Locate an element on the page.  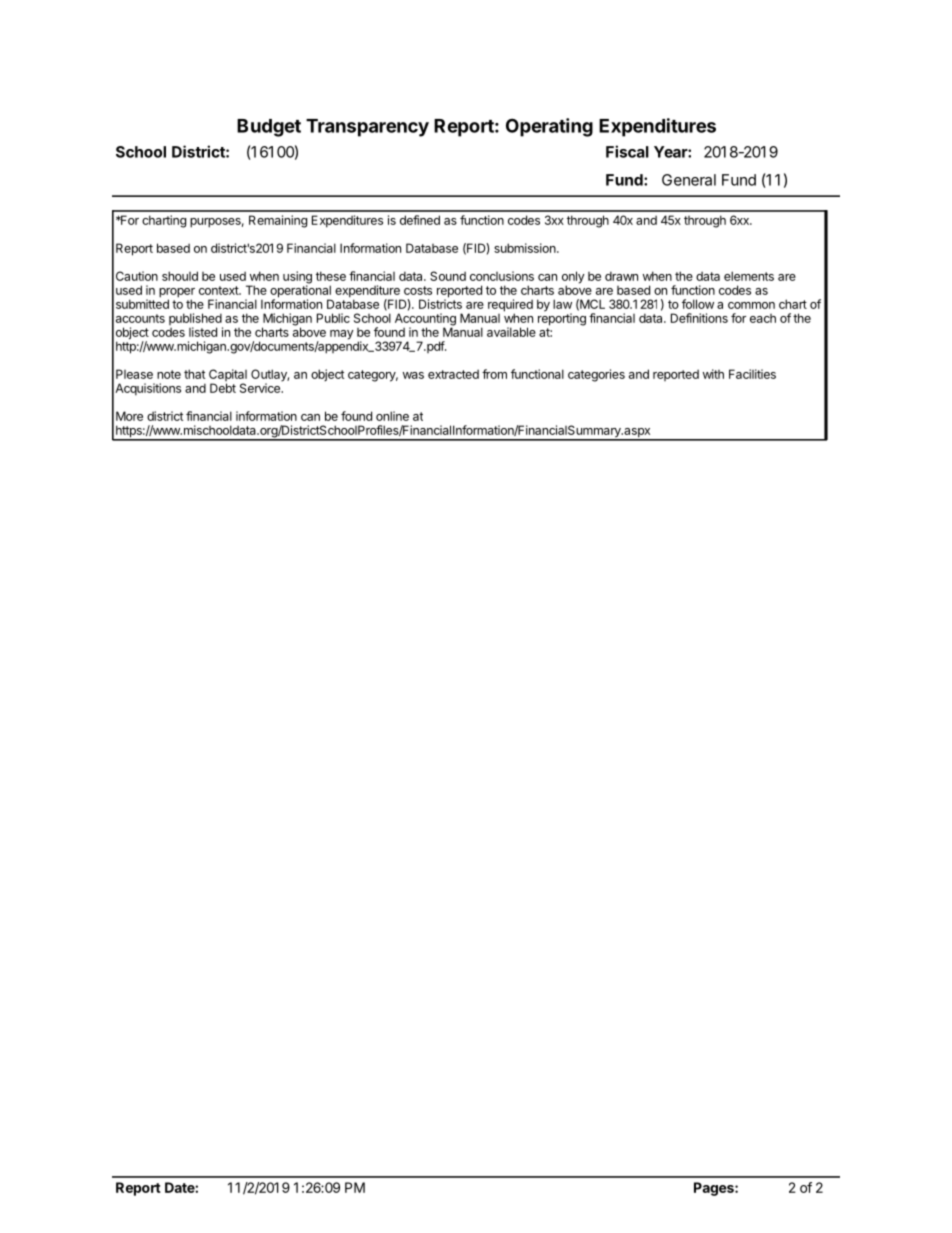
Budget is located at coordinates (269, 128).
